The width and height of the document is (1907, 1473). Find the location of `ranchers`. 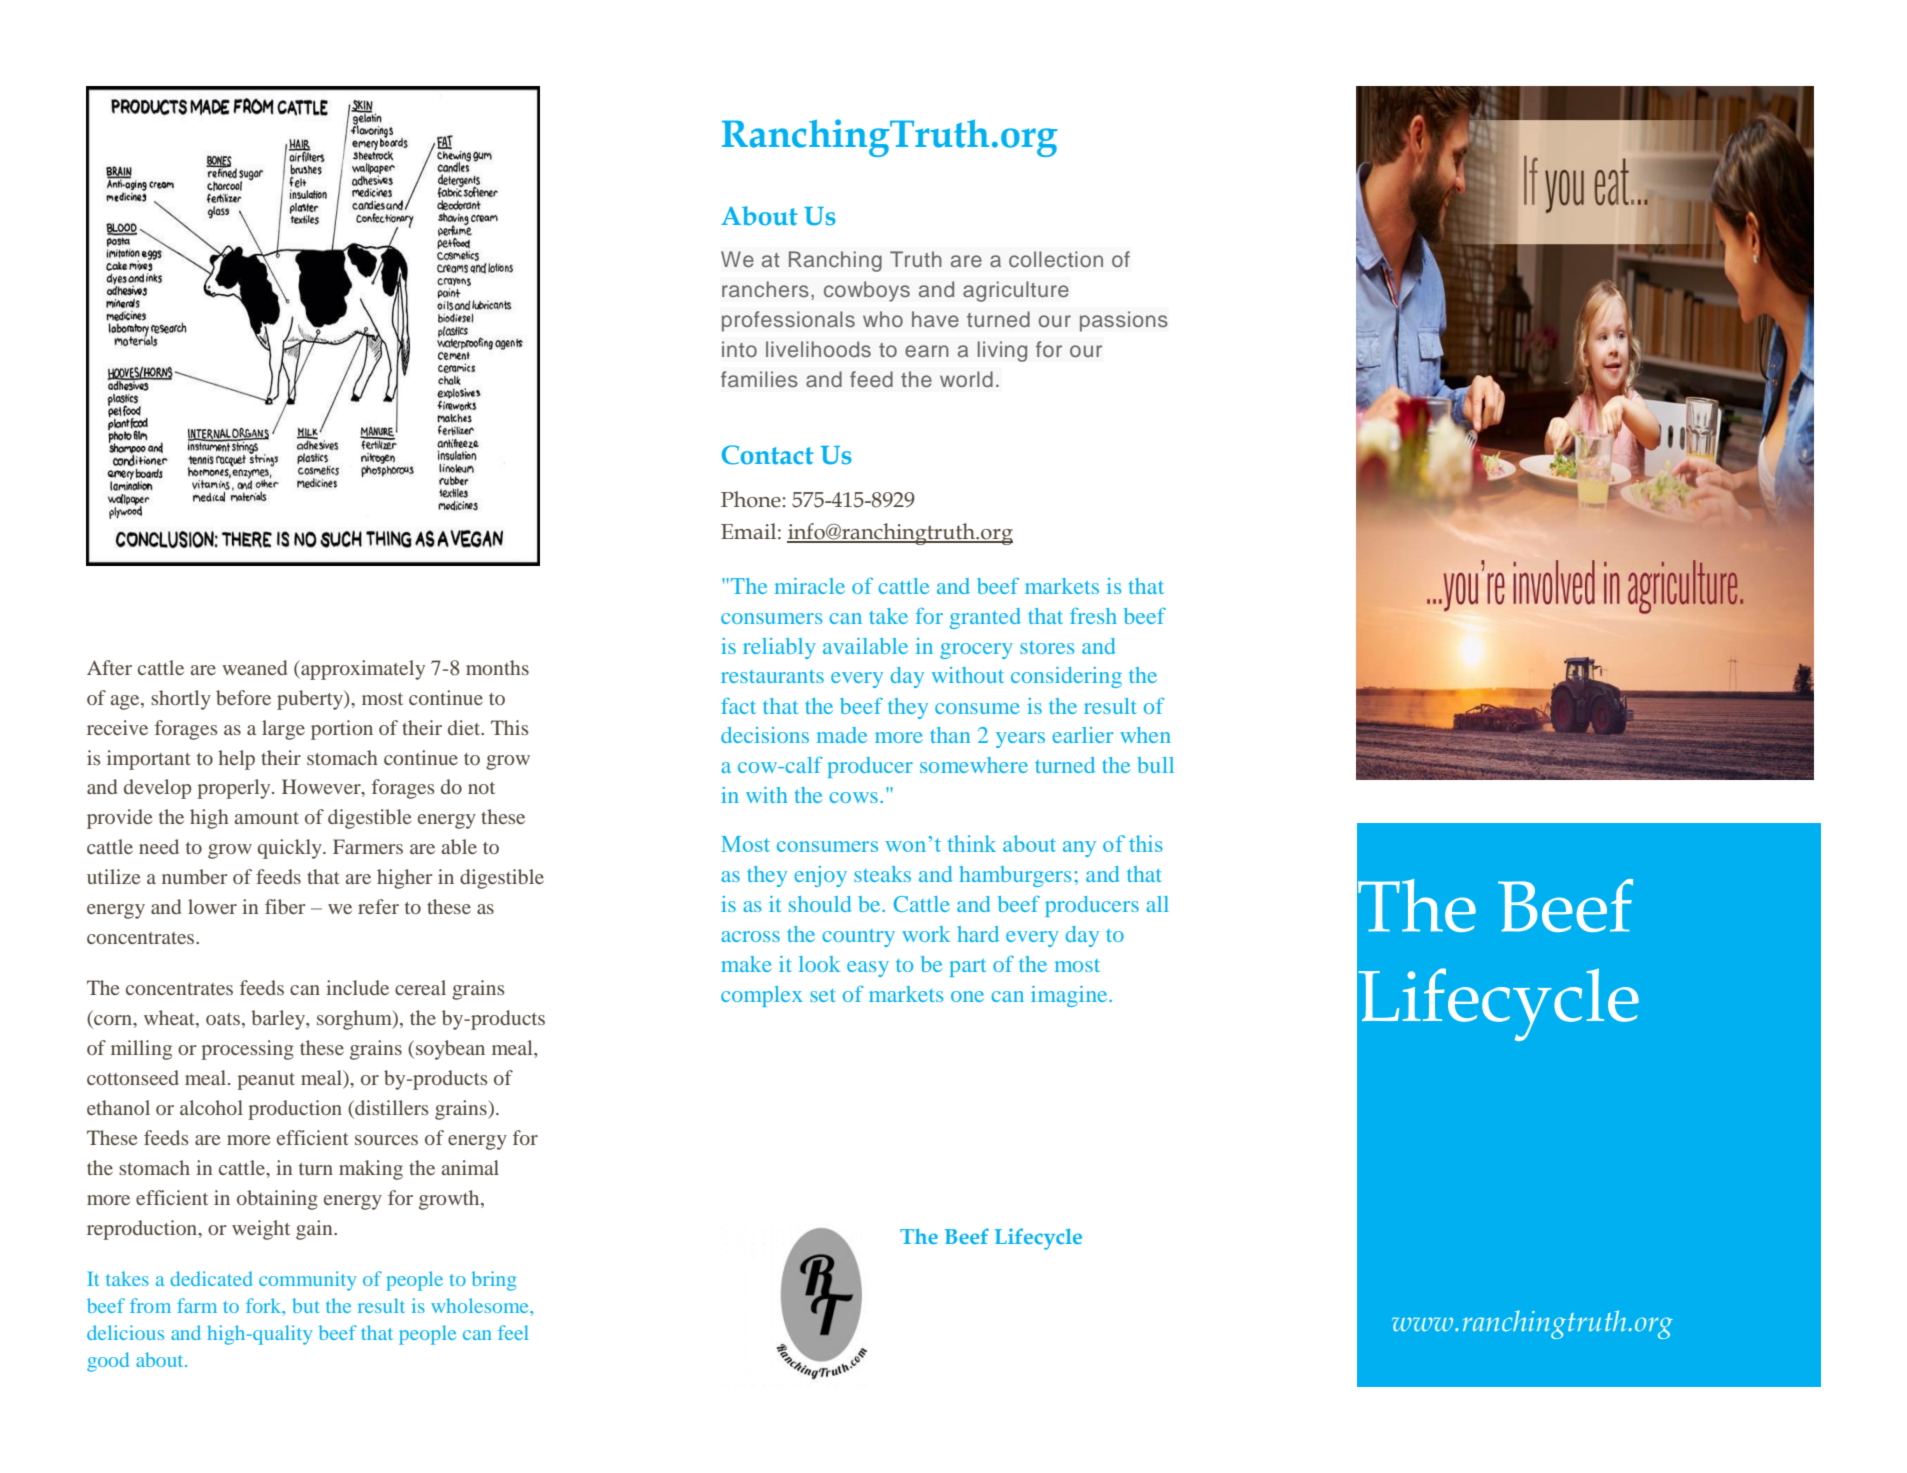

ranchers is located at coordinates (765, 289).
